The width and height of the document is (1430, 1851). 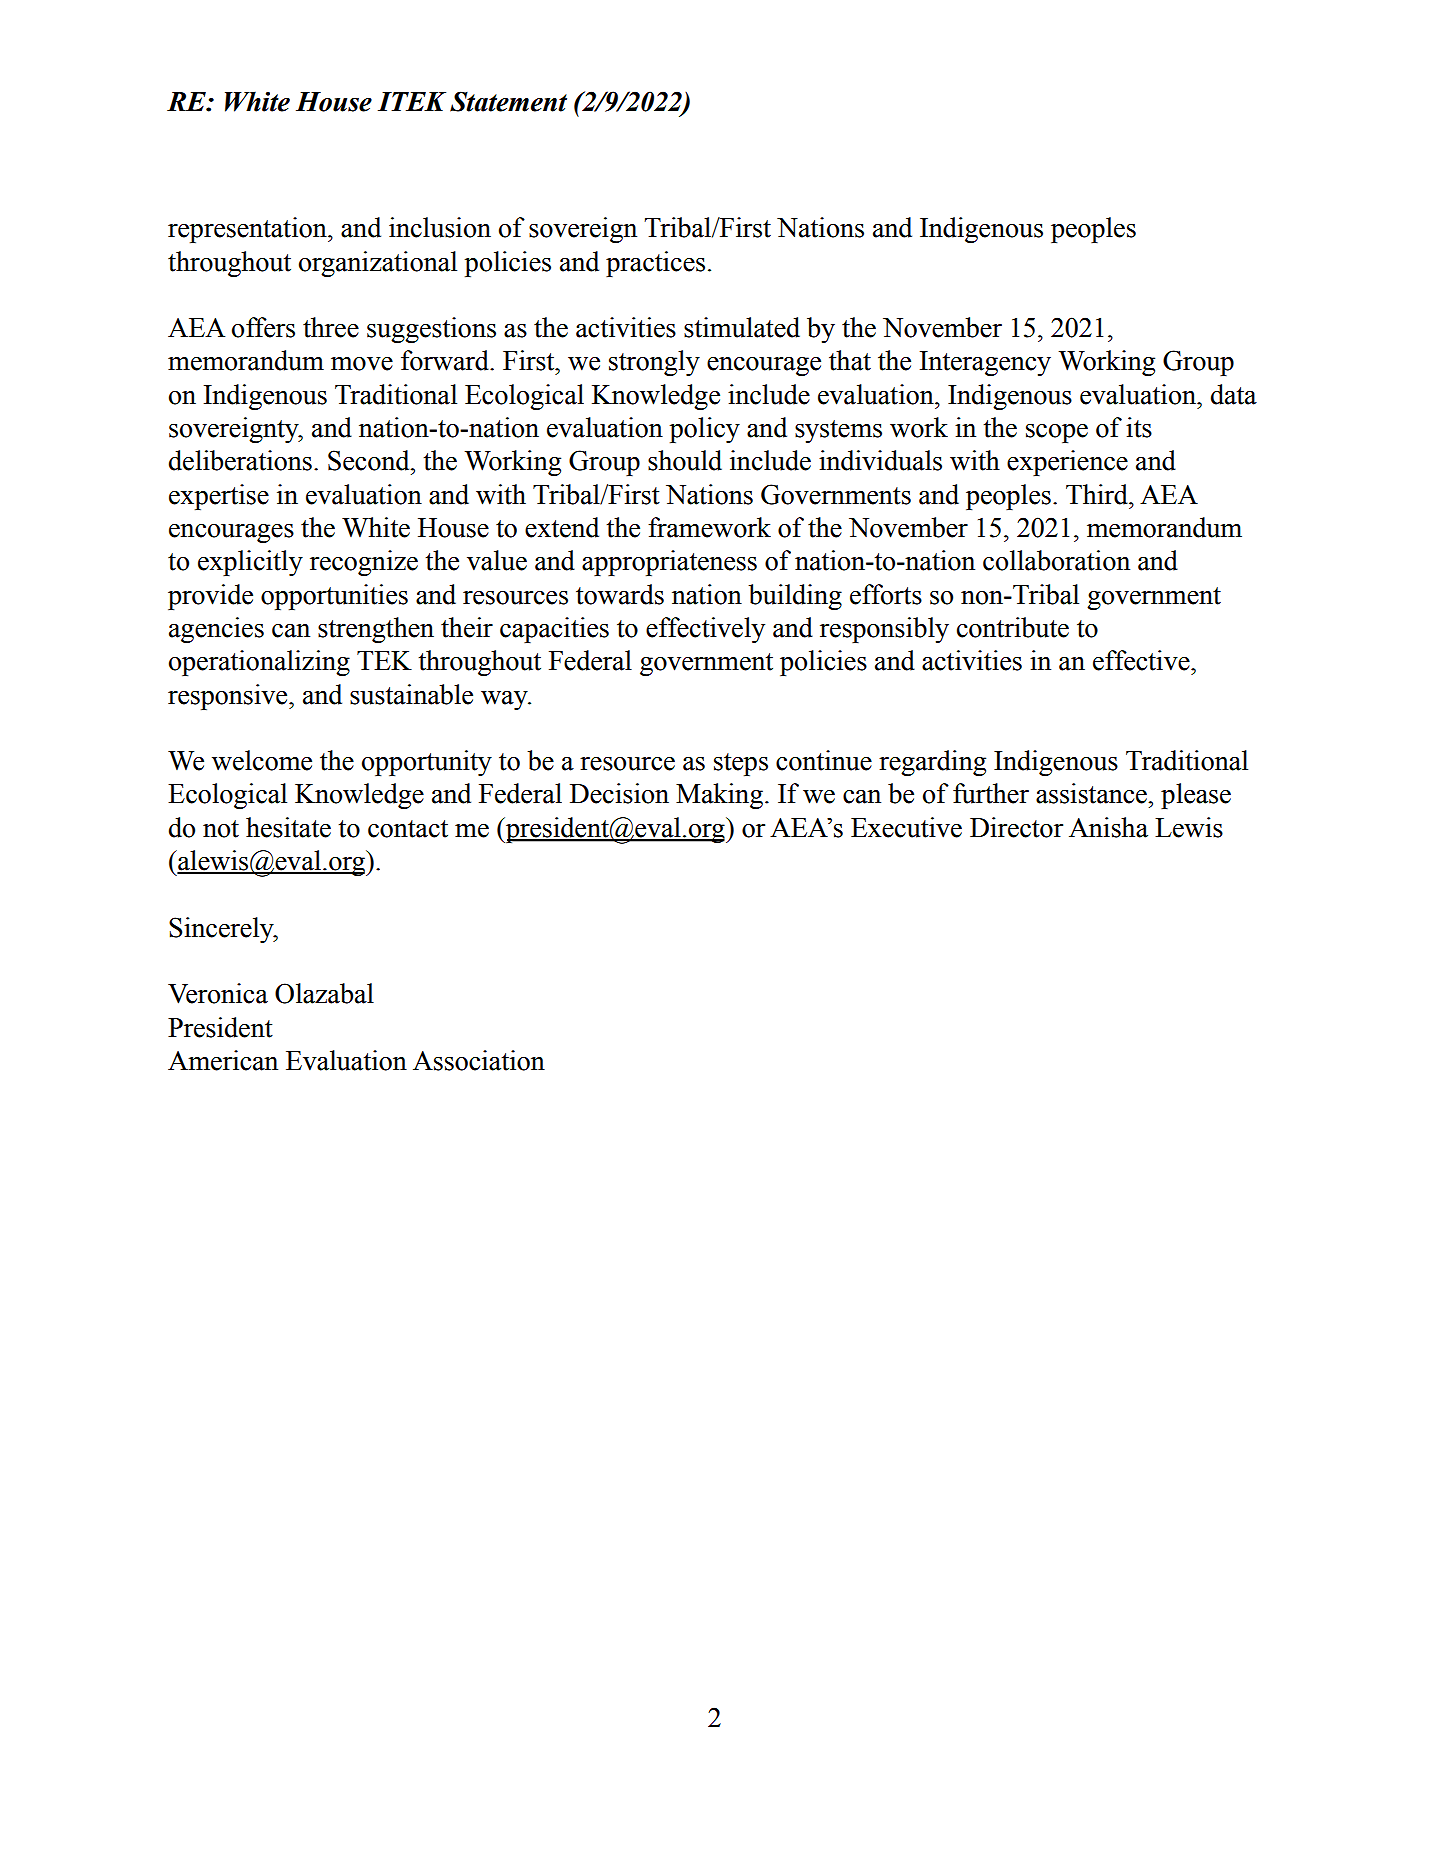 What do you see at coordinates (262, 760) in the document?
I see `welcome` at bounding box center [262, 760].
